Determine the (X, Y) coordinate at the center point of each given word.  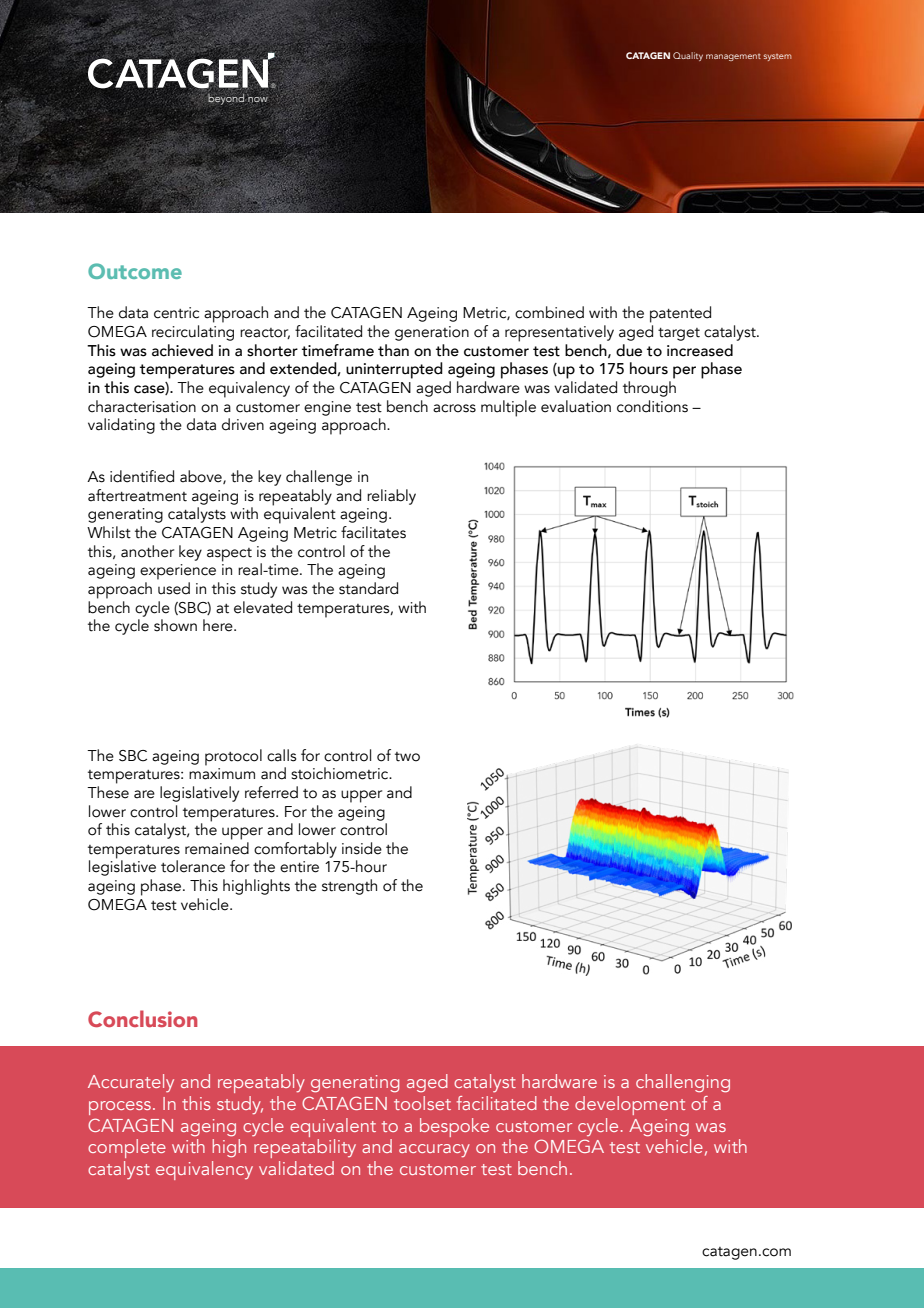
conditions (652, 406)
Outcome (135, 271)
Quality (688, 56)
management (733, 57)
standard (368, 588)
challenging (683, 1083)
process (120, 1108)
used (174, 588)
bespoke (454, 1127)
